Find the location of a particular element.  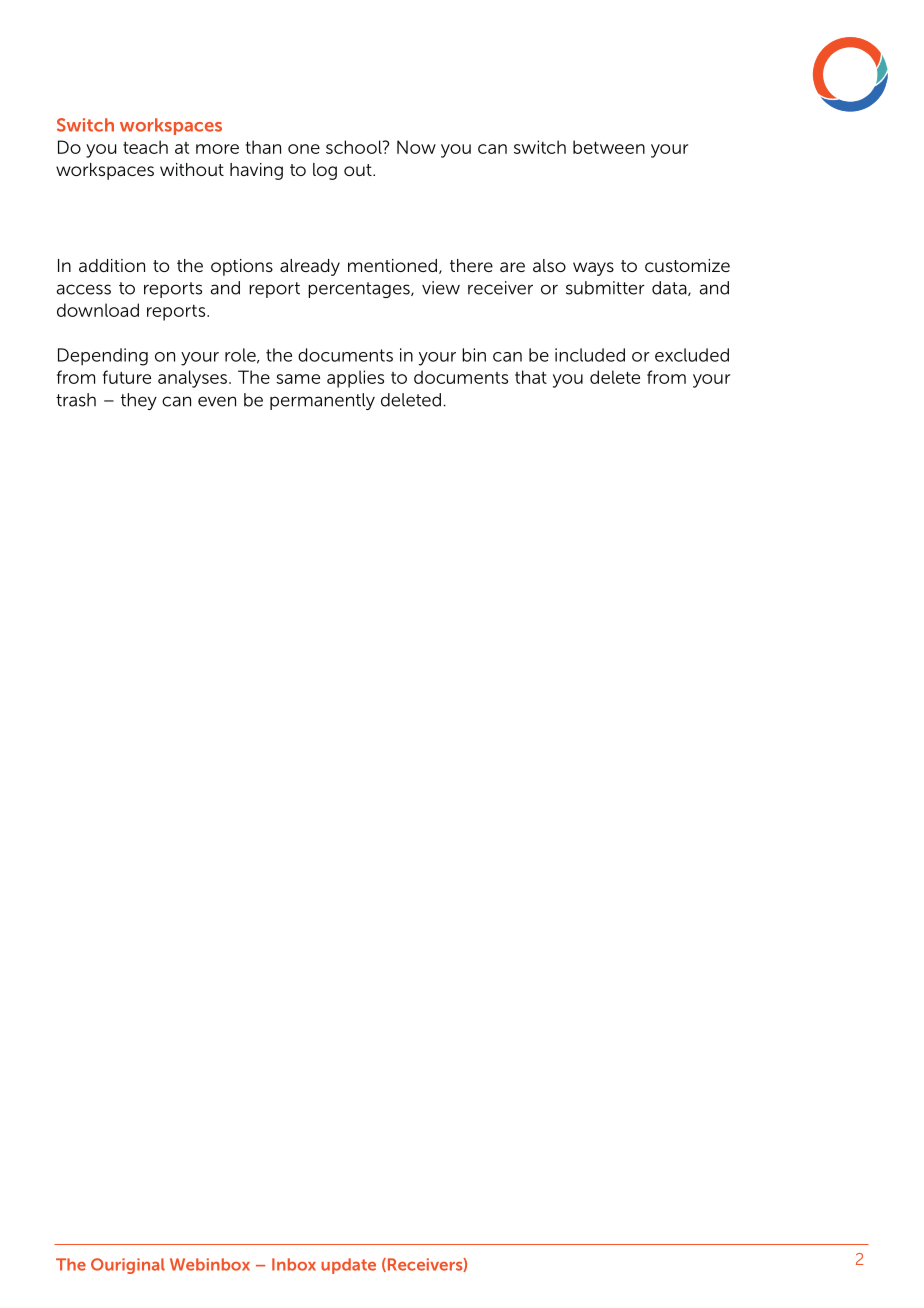

even is located at coordinates (217, 401).
